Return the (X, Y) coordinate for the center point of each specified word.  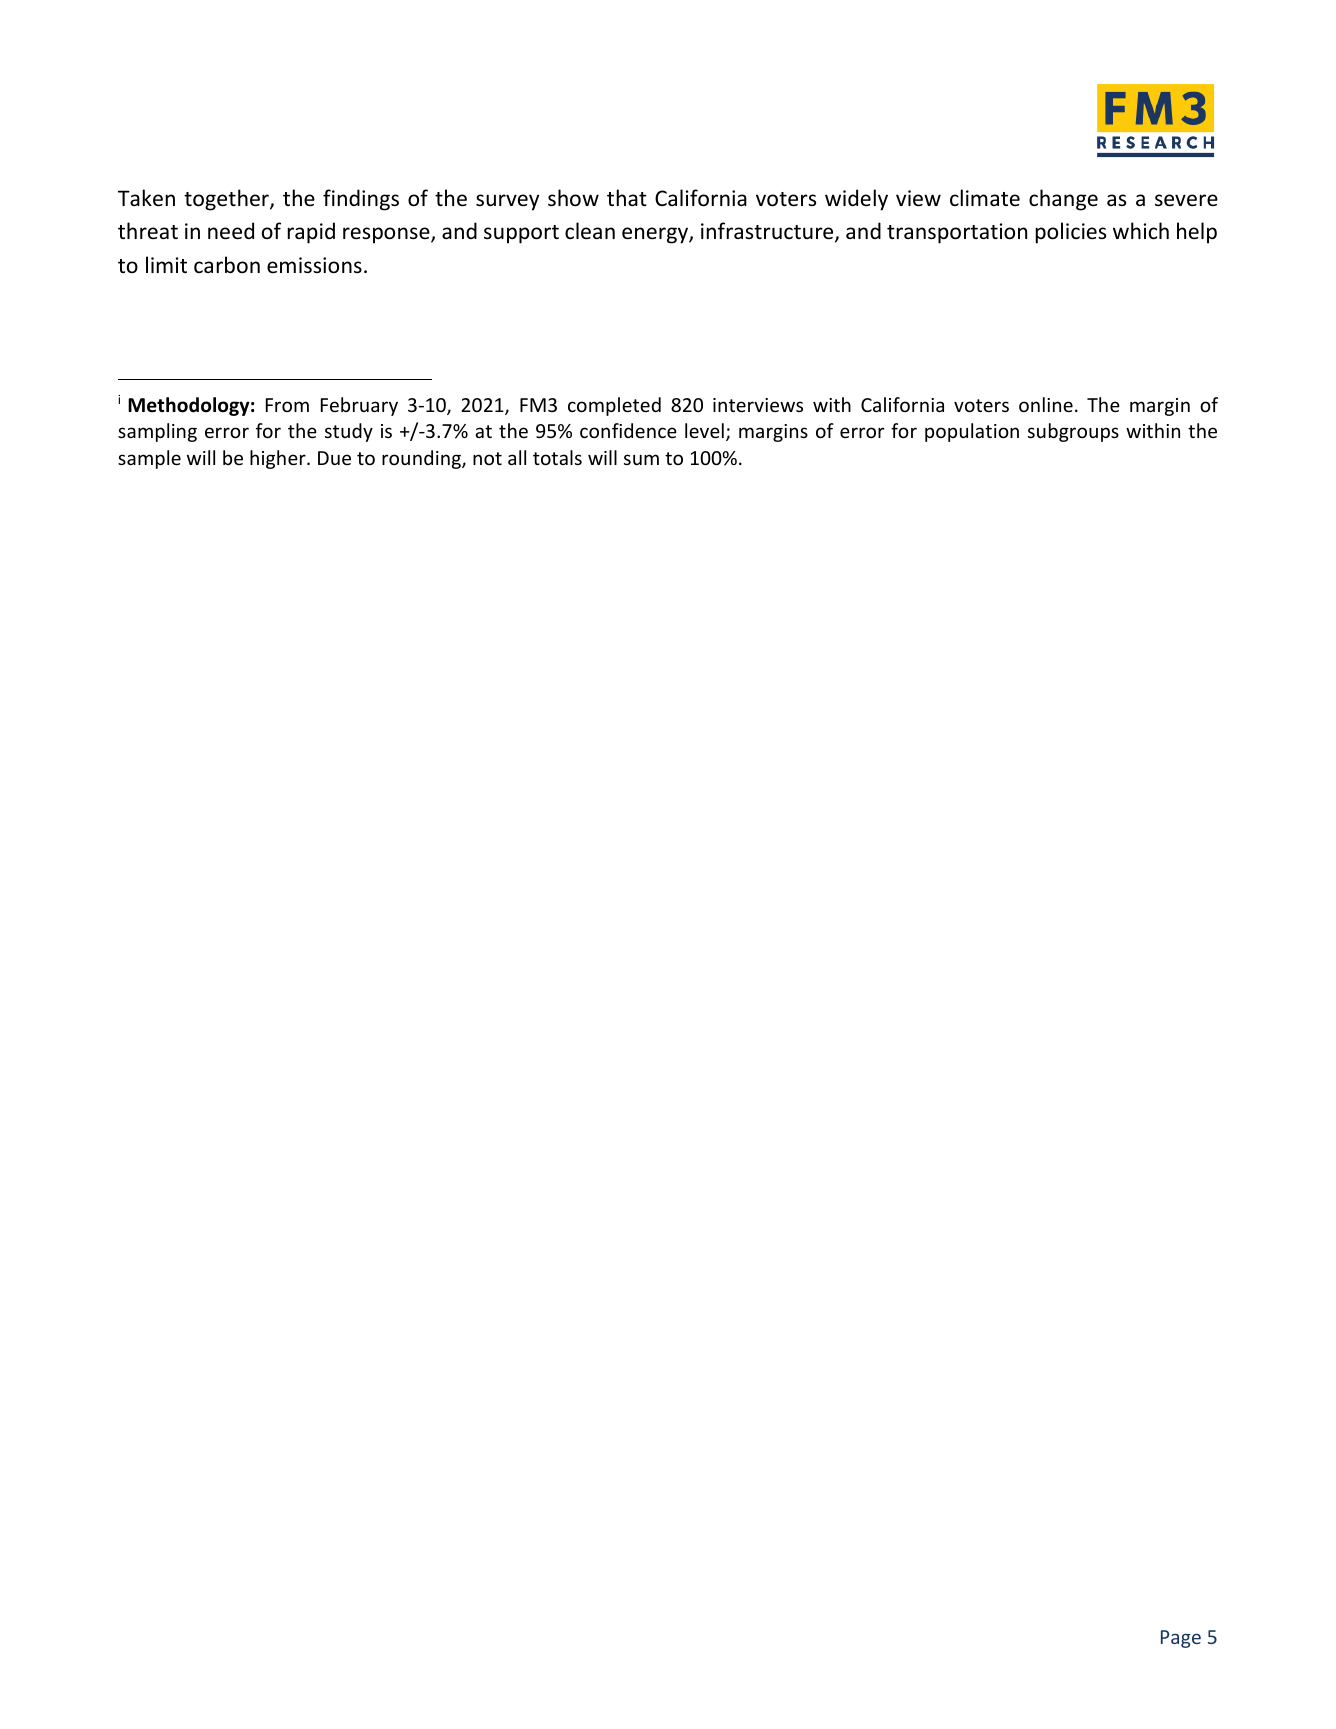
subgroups (1073, 432)
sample (149, 459)
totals (557, 457)
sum (641, 459)
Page (1181, 1639)
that (627, 197)
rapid (311, 233)
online (1046, 404)
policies (1070, 233)
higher (279, 459)
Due (334, 458)
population (972, 432)
